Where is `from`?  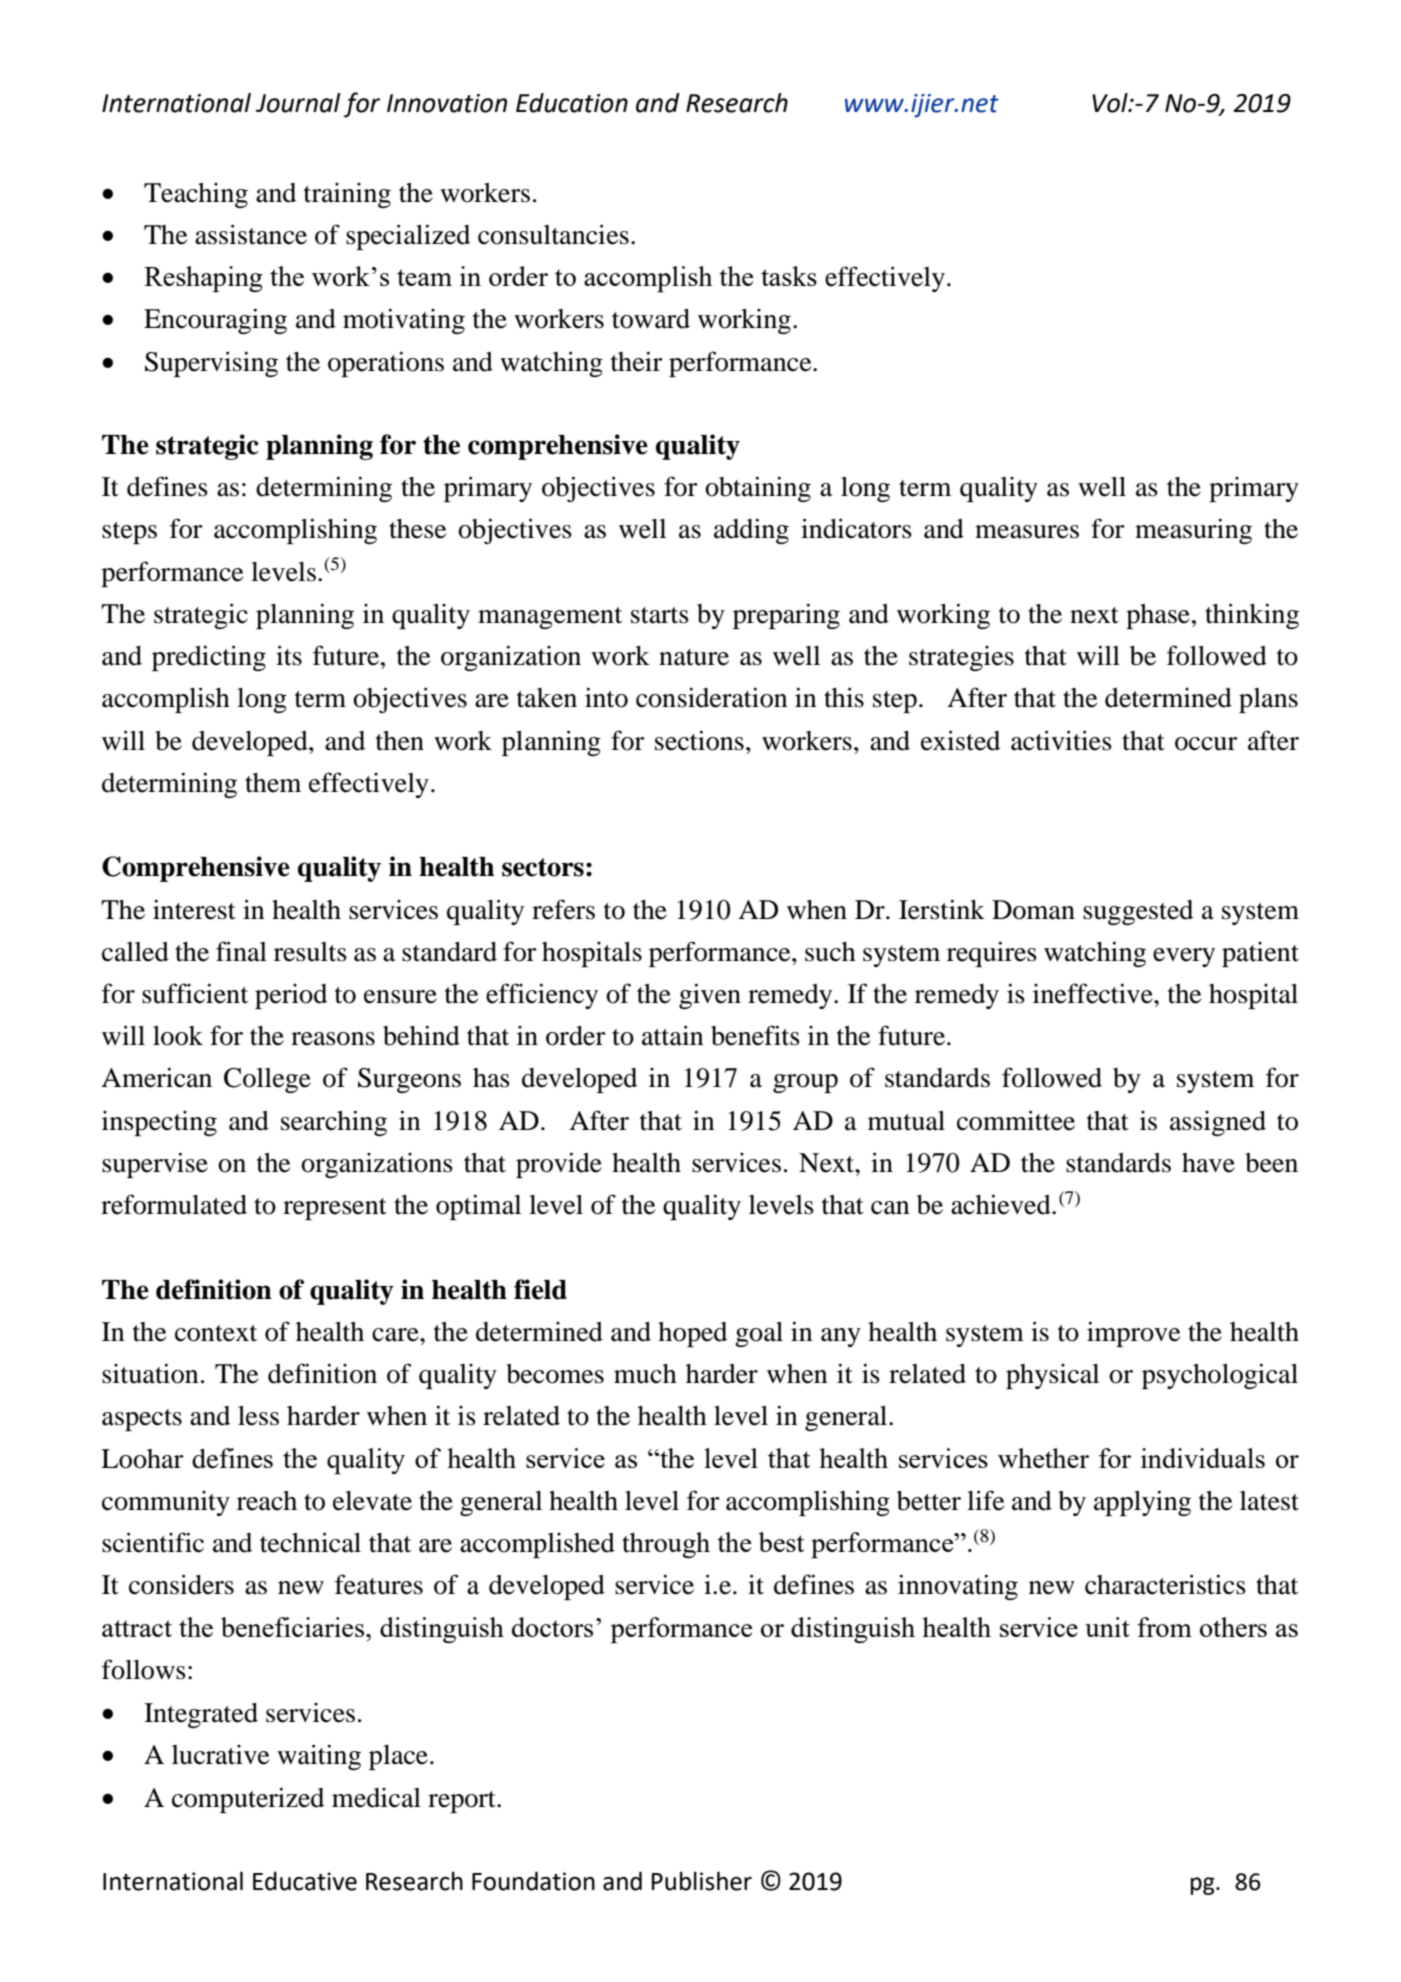 from is located at coordinates (1164, 1627).
